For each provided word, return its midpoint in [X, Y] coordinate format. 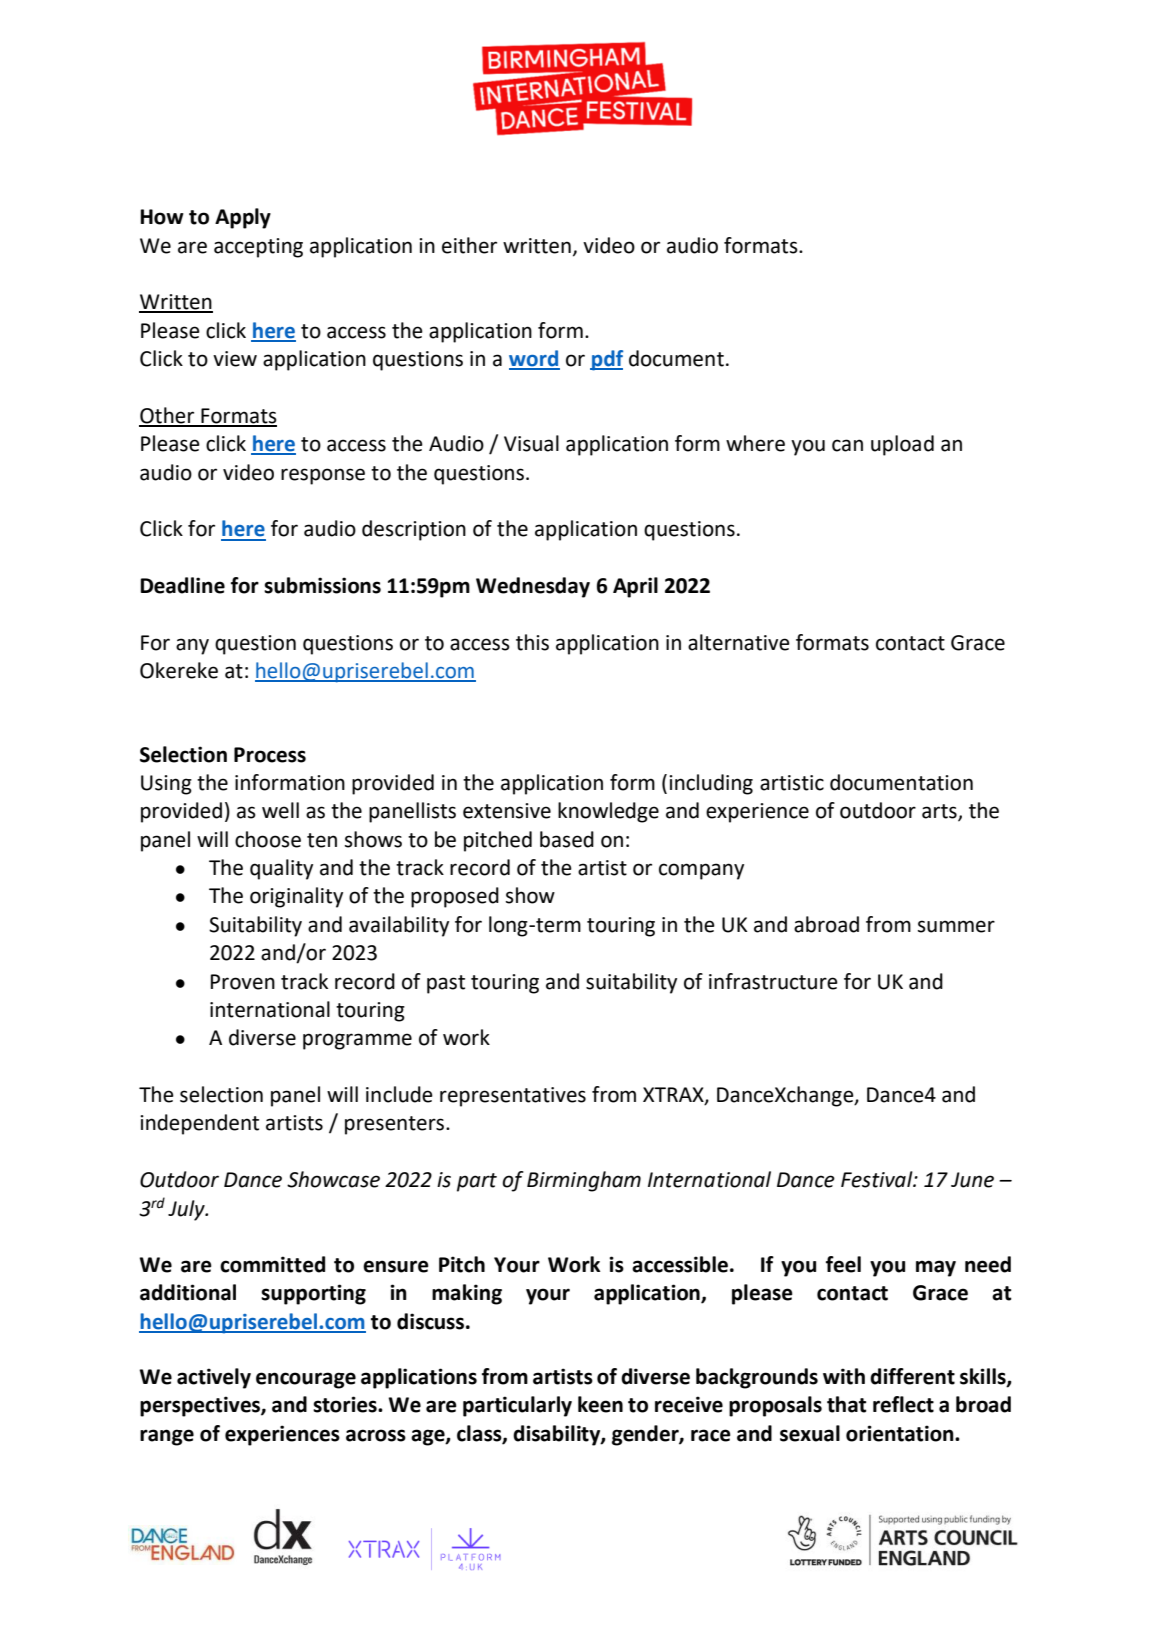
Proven [243, 982]
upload [902, 445]
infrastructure [773, 981]
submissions [322, 585]
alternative [739, 642]
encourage [306, 1380]
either [469, 245]
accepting [258, 248]
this [532, 642]
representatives [513, 1097]
